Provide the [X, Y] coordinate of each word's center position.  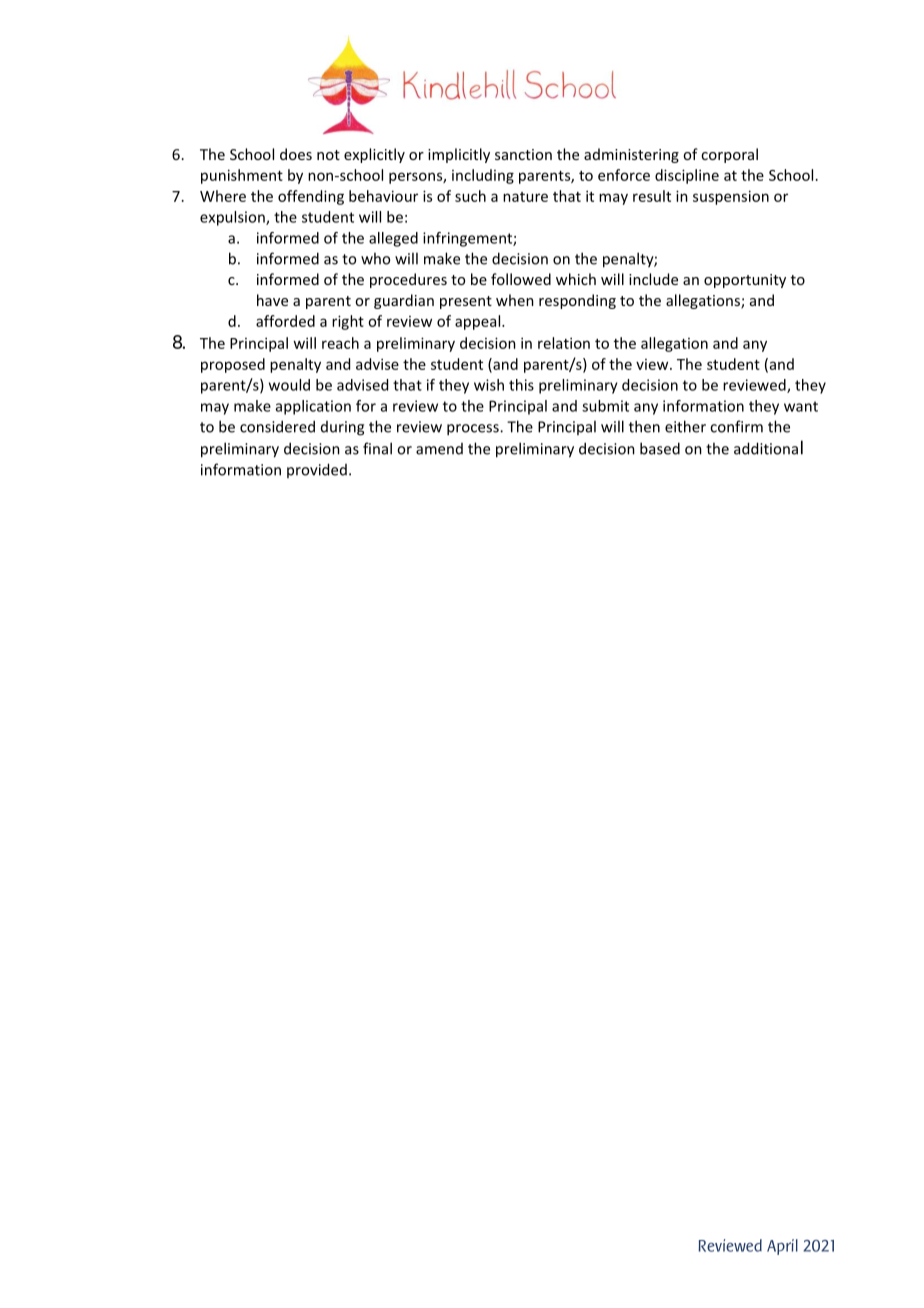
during [342, 428]
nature [525, 197]
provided [317, 470]
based [660, 448]
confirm [736, 426]
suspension [731, 197]
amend [439, 449]
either [685, 426]
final [377, 448]
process [474, 430]
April [782, 1247]
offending [311, 197]
